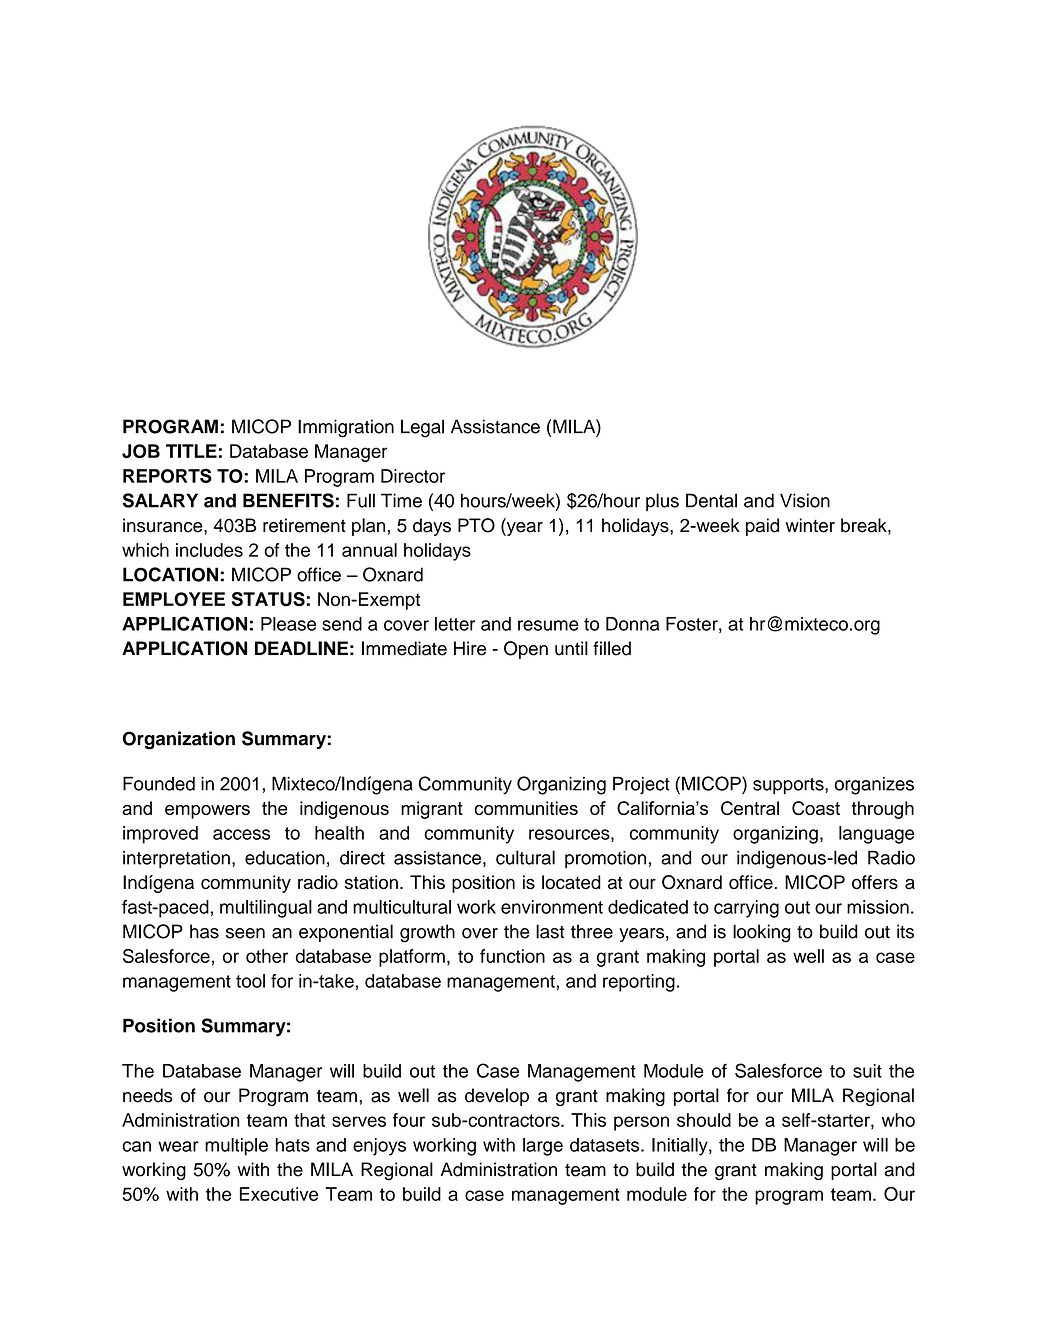 The image size is (1037, 1342). I want to click on empowers, so click(207, 812).
